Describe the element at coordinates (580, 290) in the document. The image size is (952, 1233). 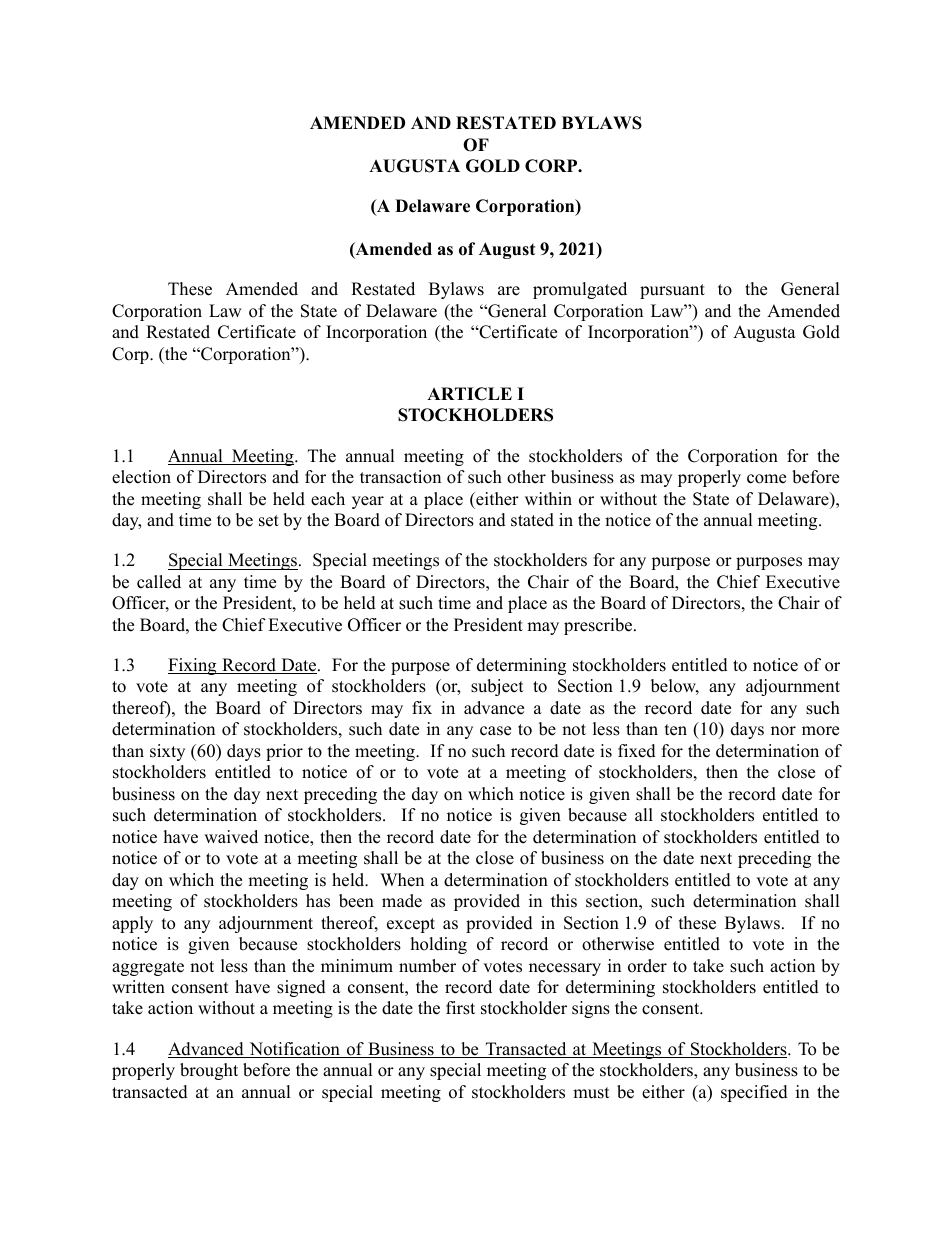
I see `promulgated` at that location.
